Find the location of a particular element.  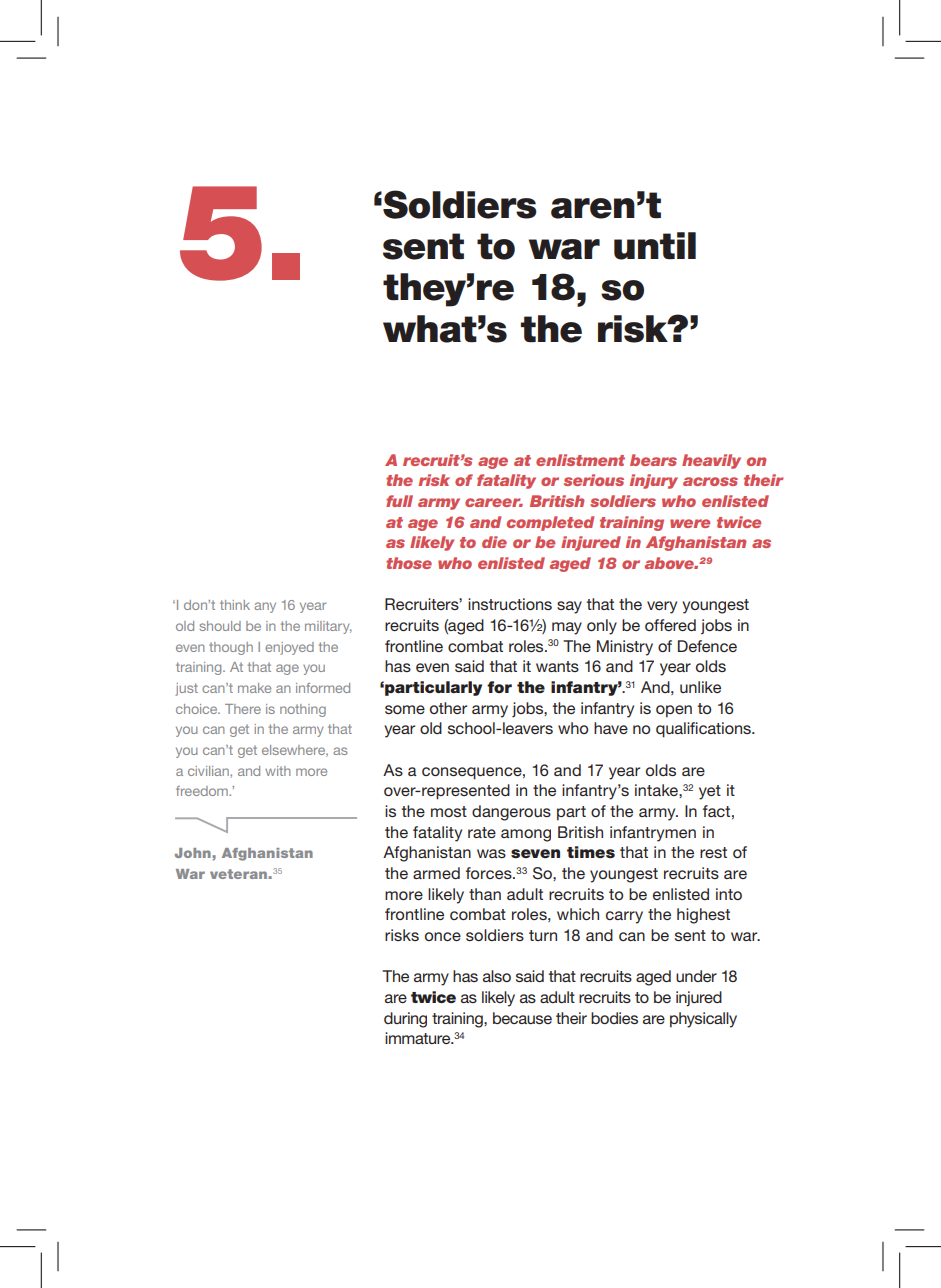

also is located at coordinates (497, 976).
